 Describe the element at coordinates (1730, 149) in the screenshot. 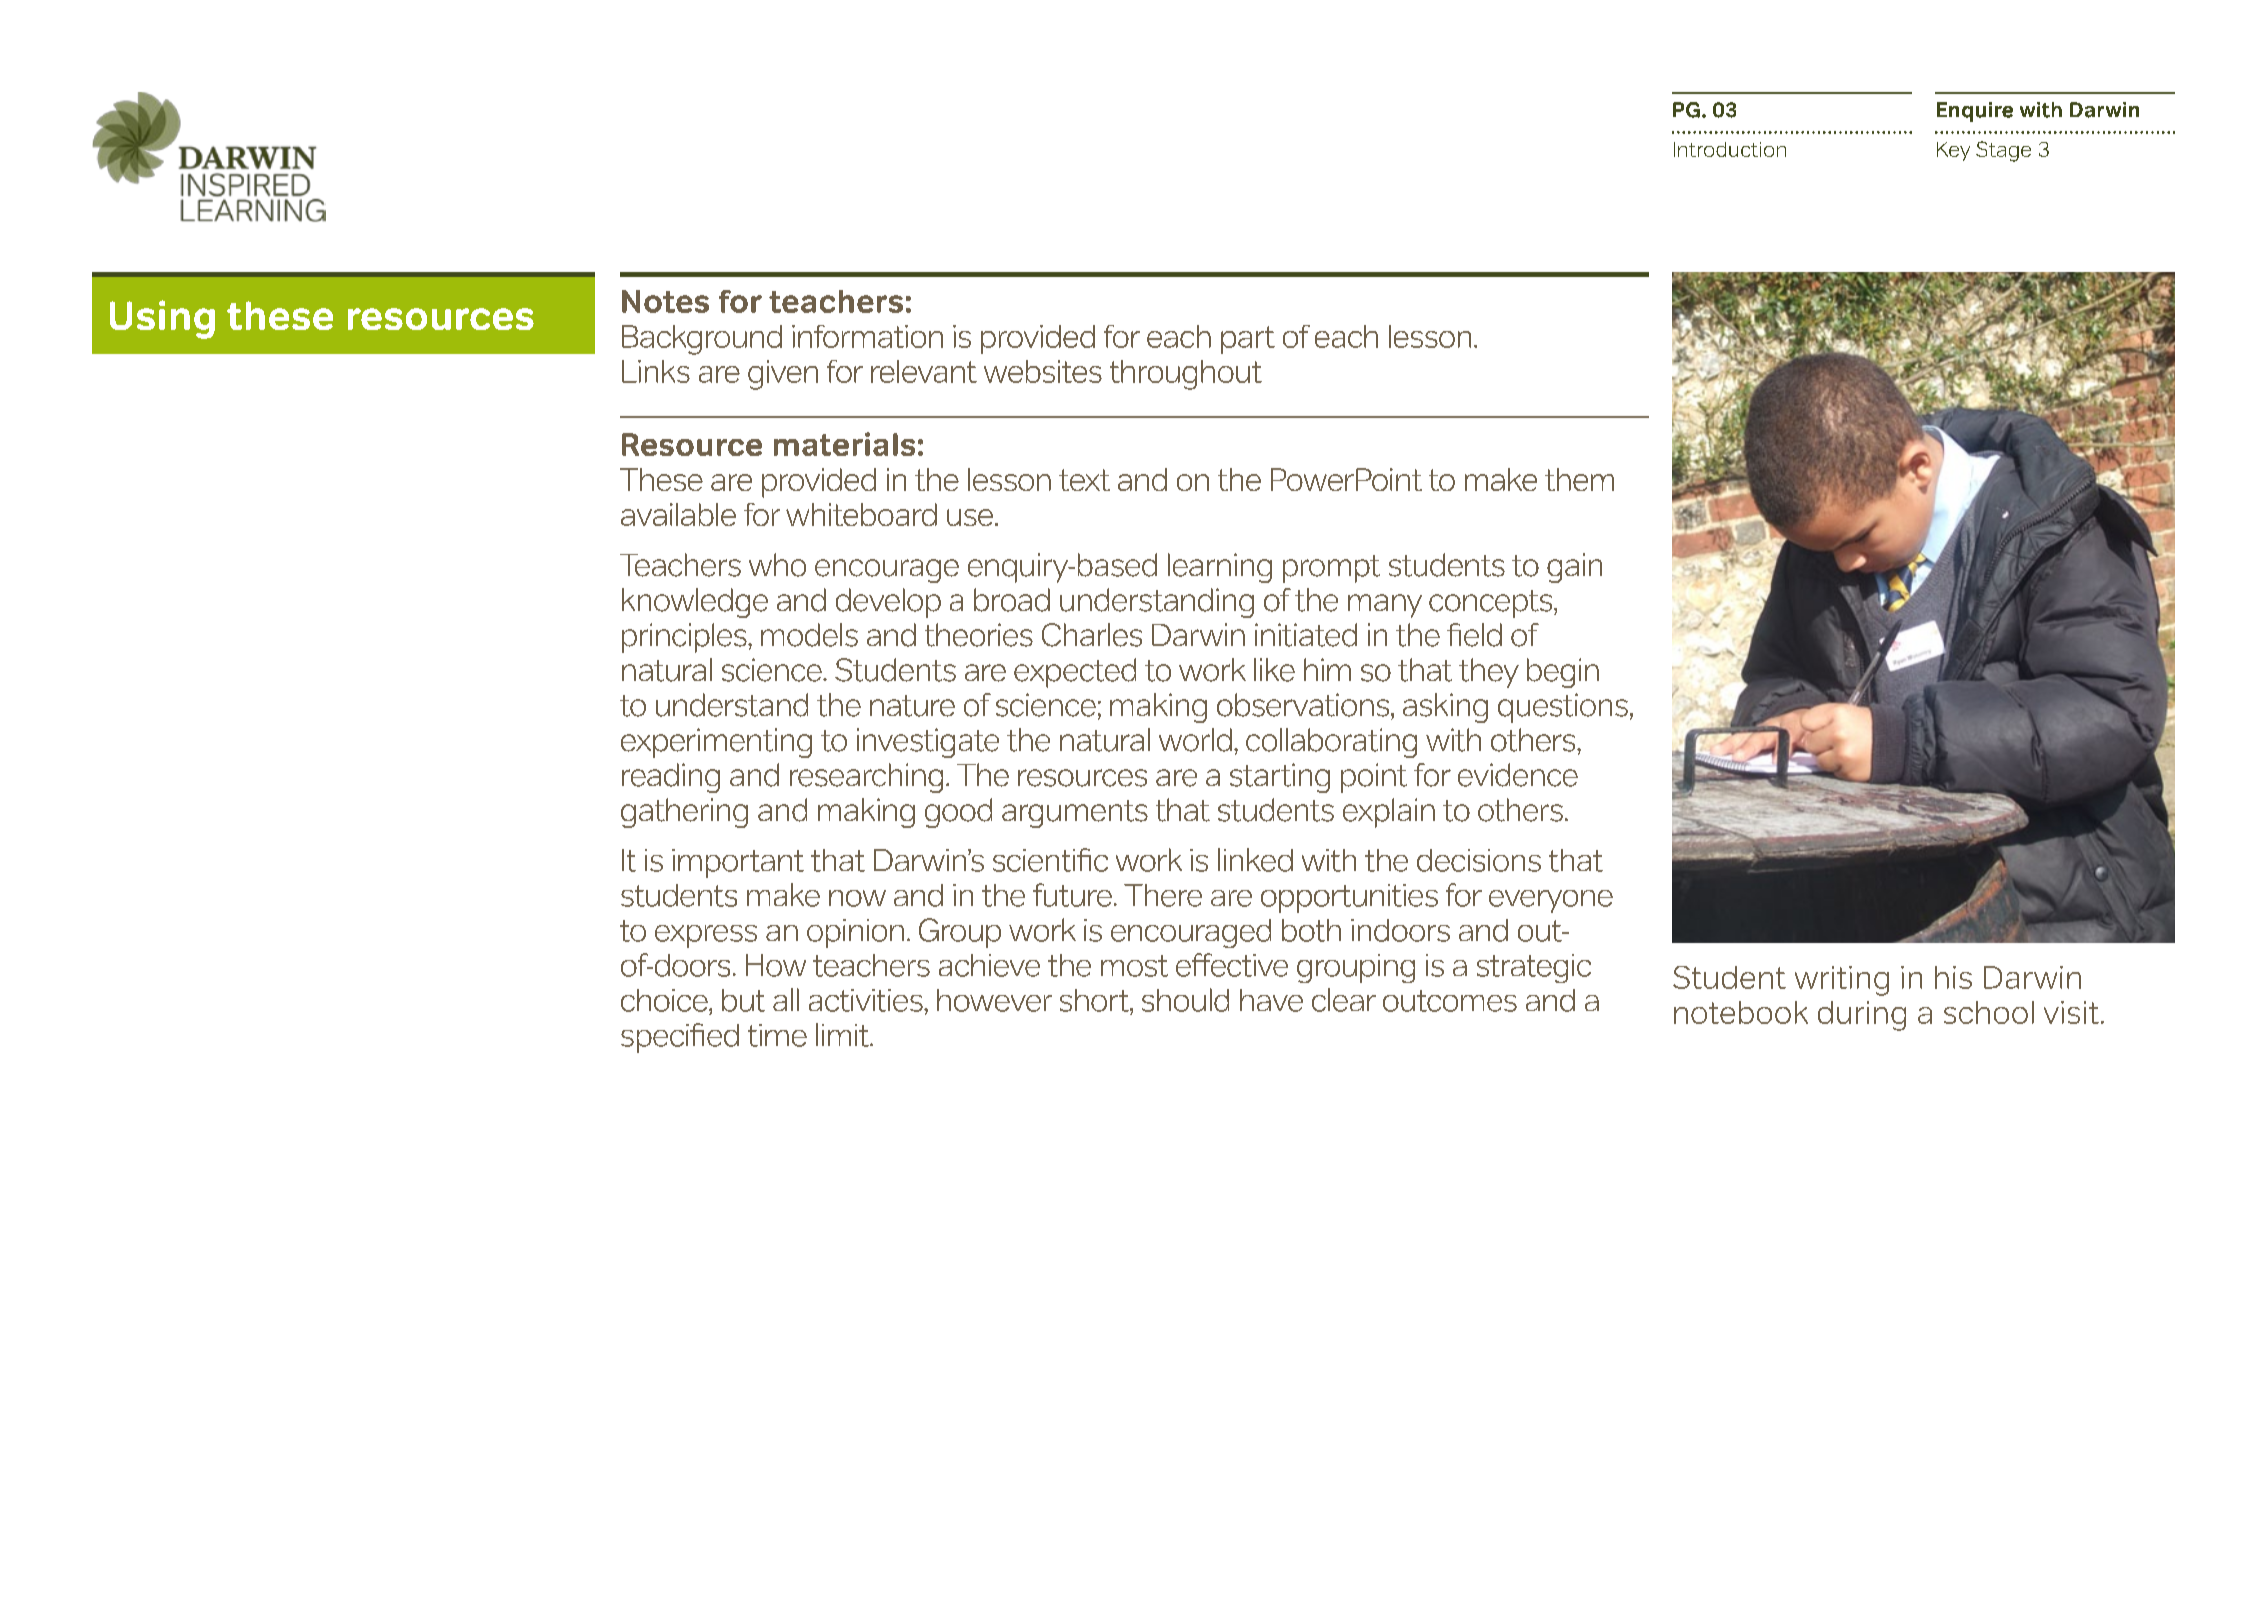

I see `Introduction` at that location.
